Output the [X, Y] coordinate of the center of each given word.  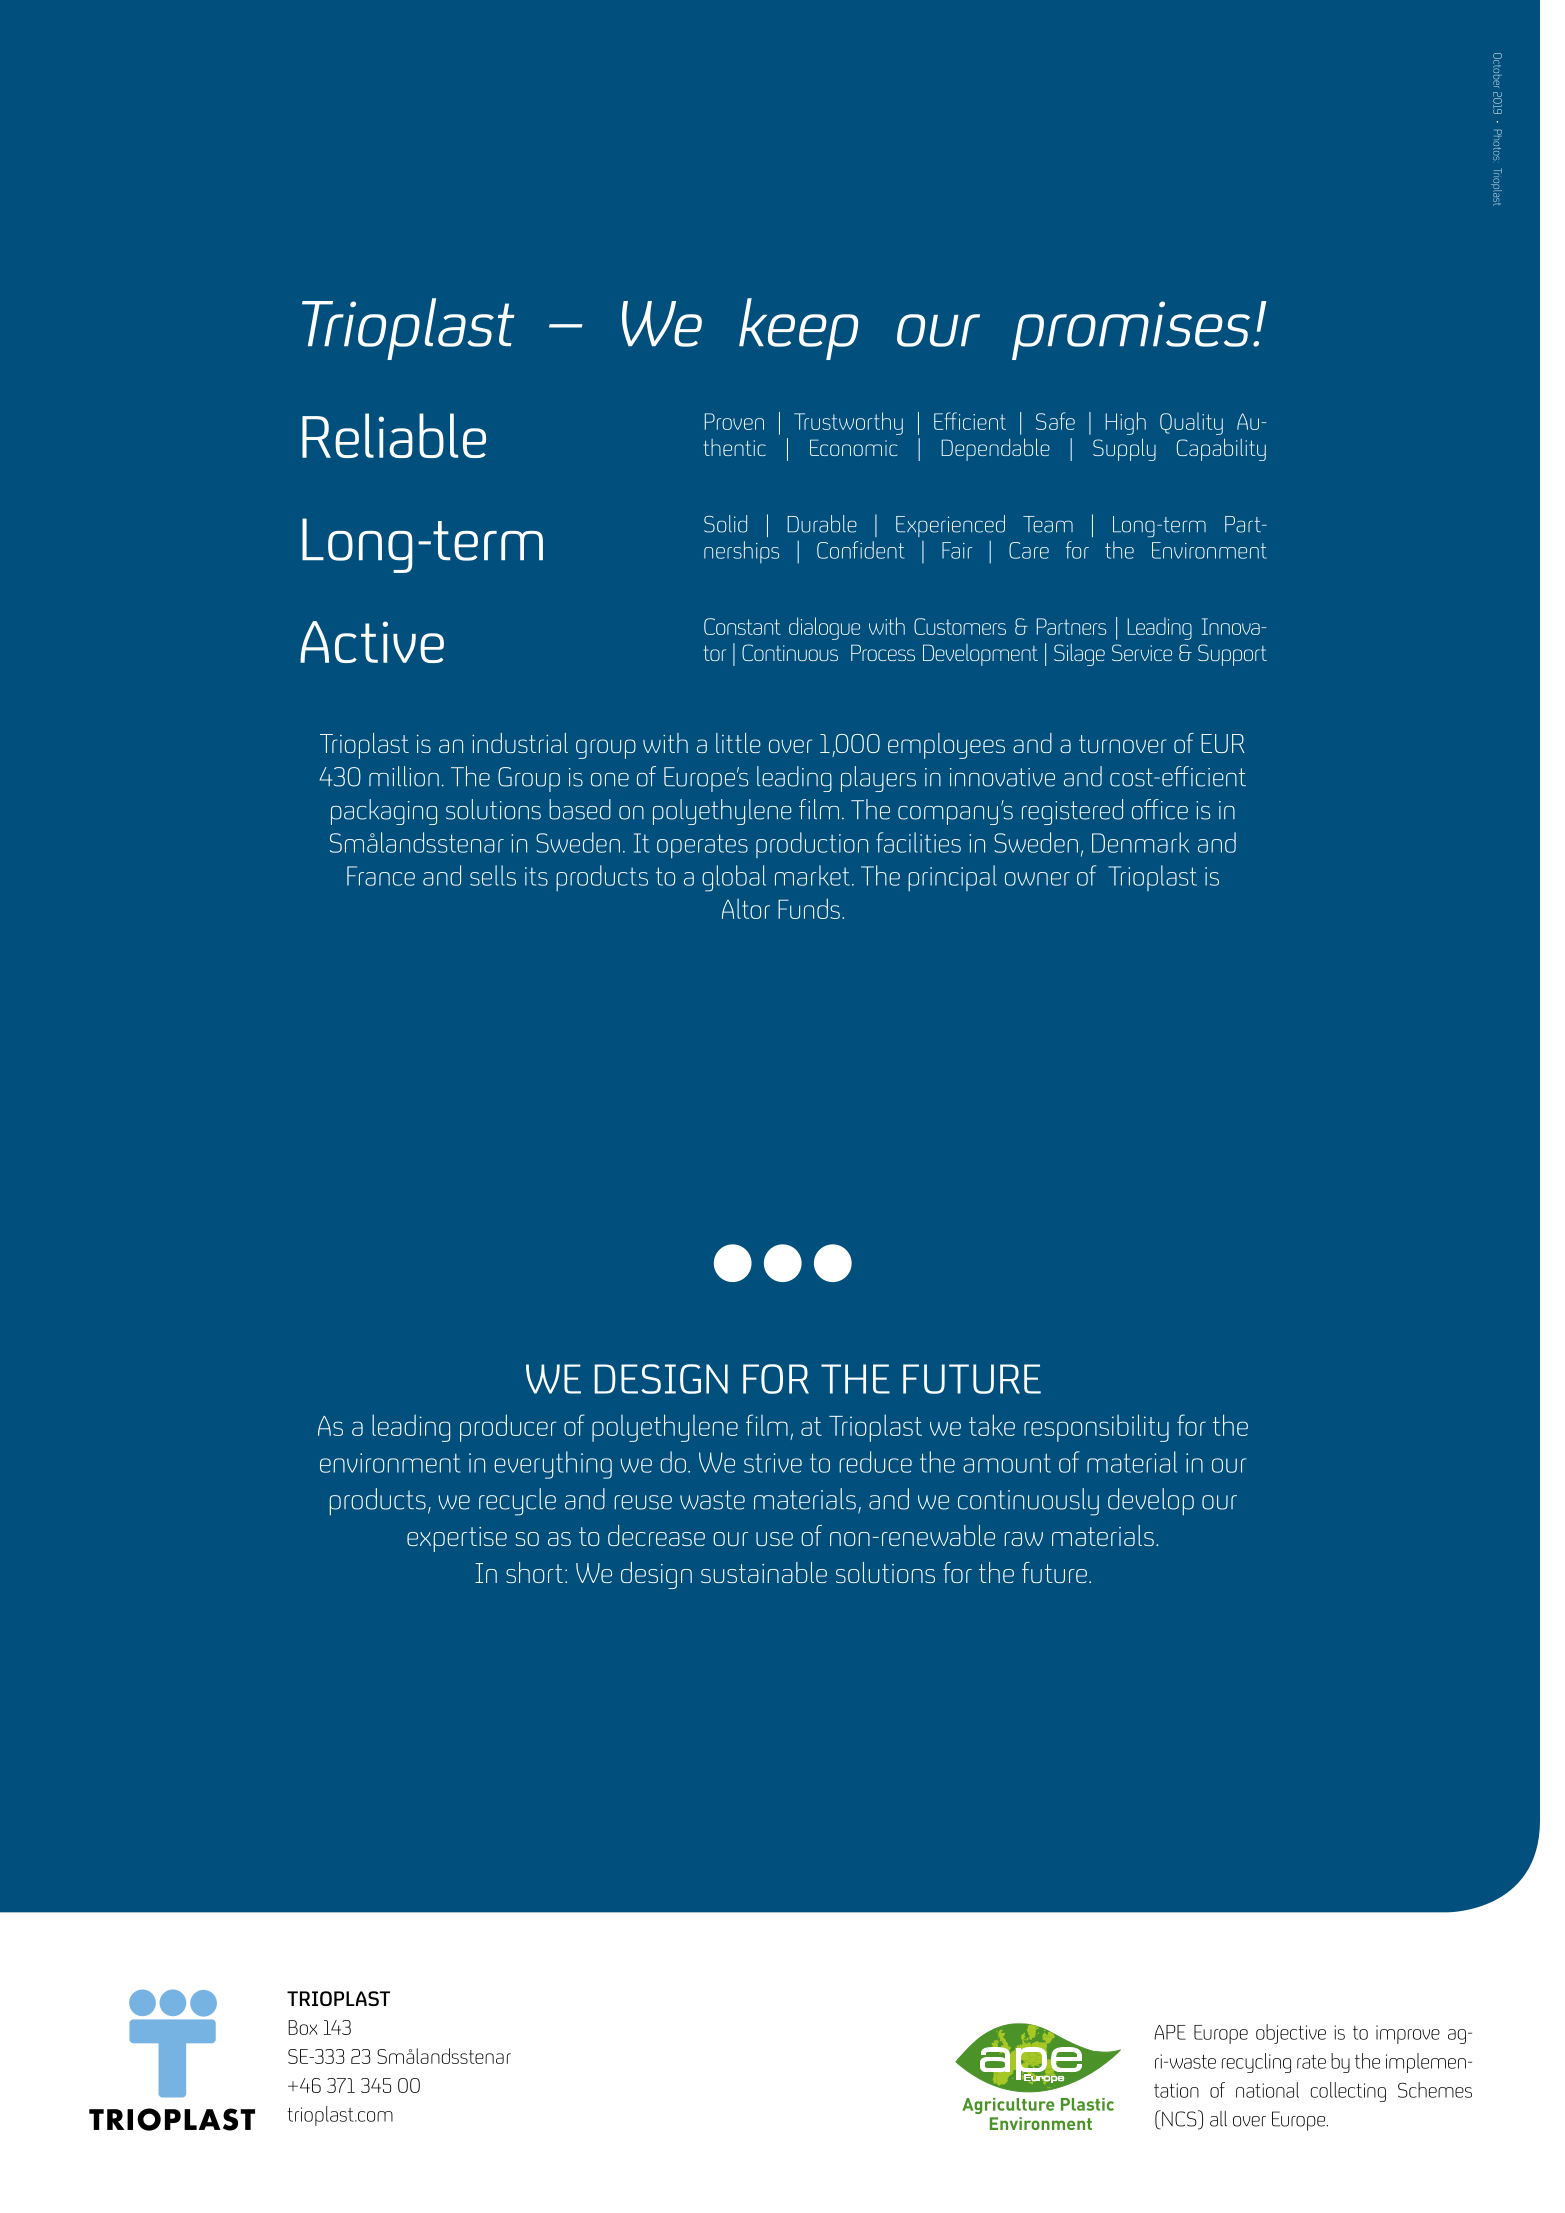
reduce [875, 1462]
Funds [809, 908]
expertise [457, 1539]
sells [493, 875]
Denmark [1140, 842]
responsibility [1096, 1428]
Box [302, 2027]
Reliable [394, 435]
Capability [1221, 450]
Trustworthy [848, 423]
